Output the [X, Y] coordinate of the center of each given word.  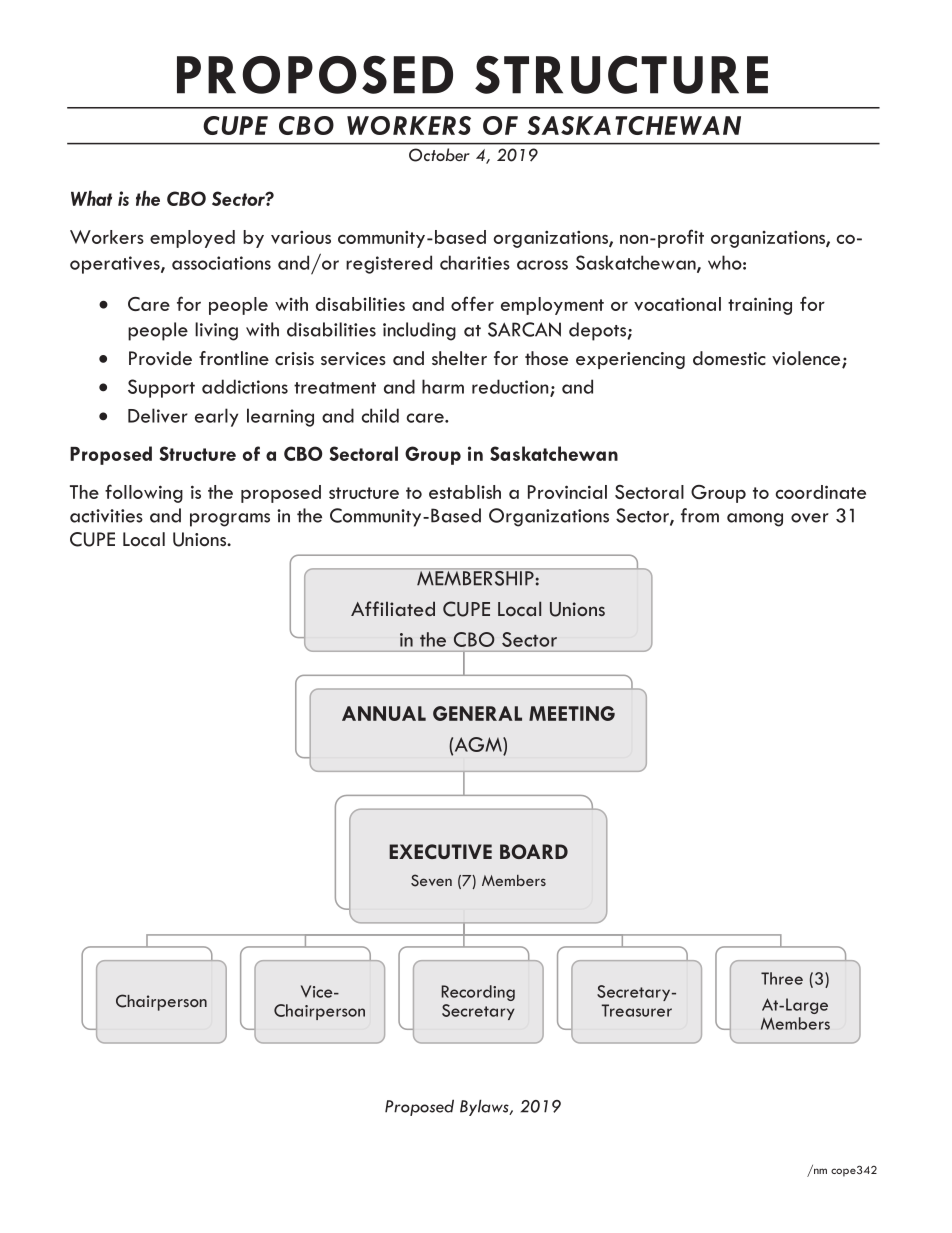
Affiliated [393, 608]
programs [230, 520]
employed [192, 239]
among [755, 520]
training [760, 306]
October [439, 155]
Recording [478, 993]
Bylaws [485, 1107]
